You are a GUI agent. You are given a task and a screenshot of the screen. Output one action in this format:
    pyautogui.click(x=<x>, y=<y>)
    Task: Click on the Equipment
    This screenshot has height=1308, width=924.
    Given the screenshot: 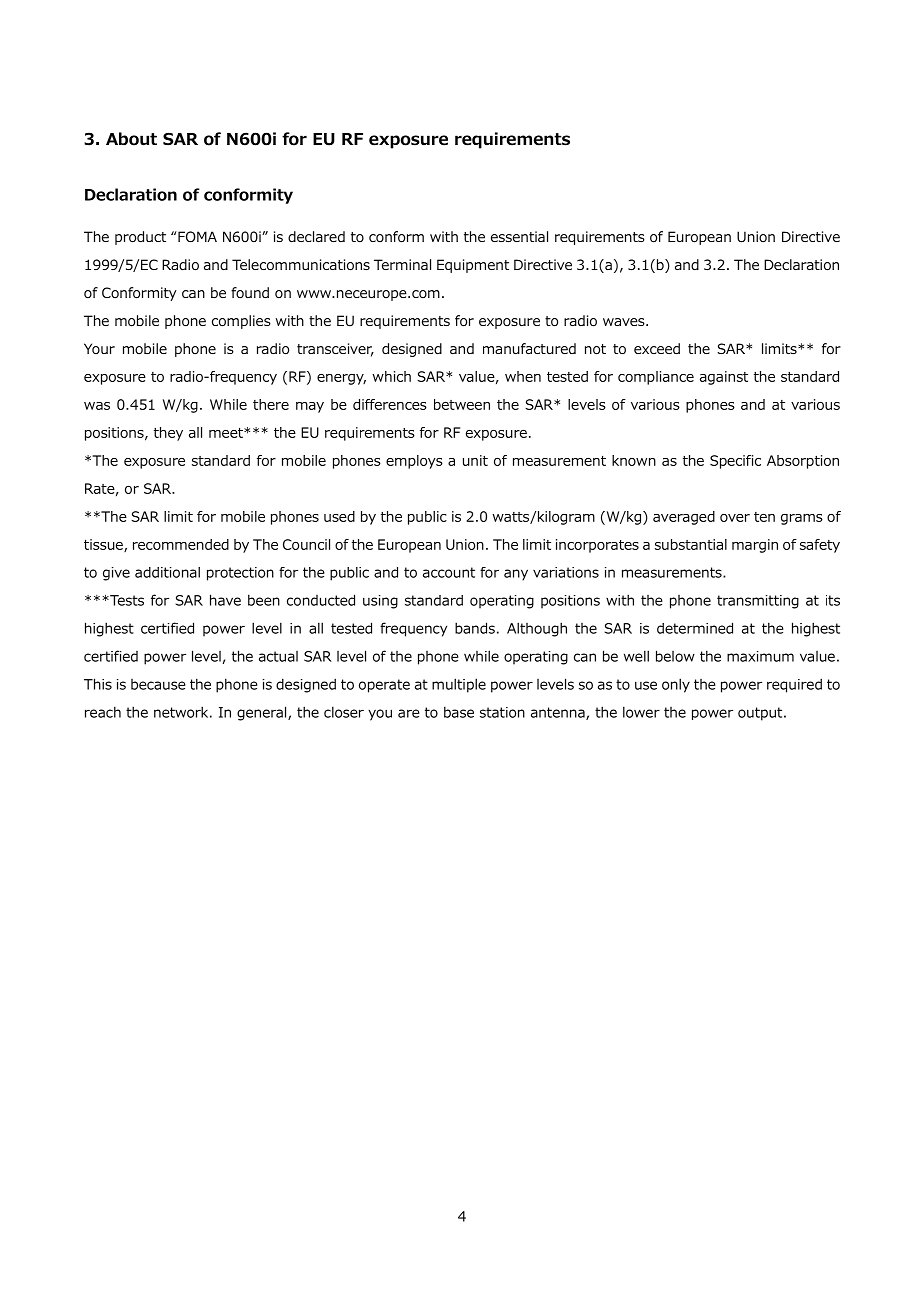 What is the action you would take?
    pyautogui.click(x=473, y=266)
